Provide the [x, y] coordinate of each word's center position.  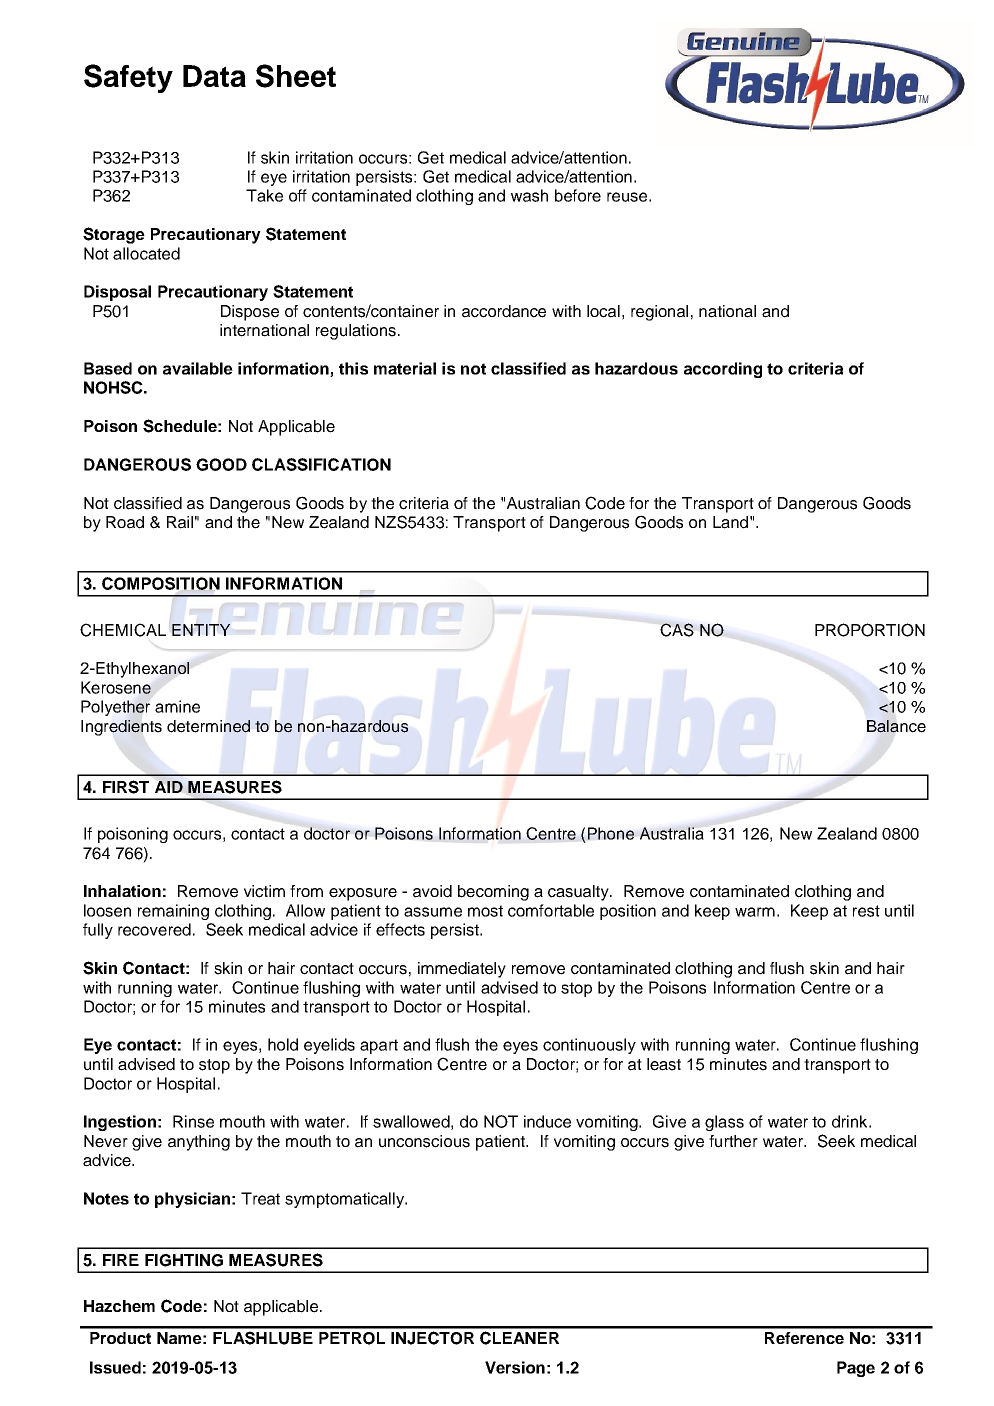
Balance [896, 726]
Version [515, 1367]
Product [120, 1338]
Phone [611, 833]
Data [214, 76]
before [578, 195]
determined [208, 726]
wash [529, 195]
